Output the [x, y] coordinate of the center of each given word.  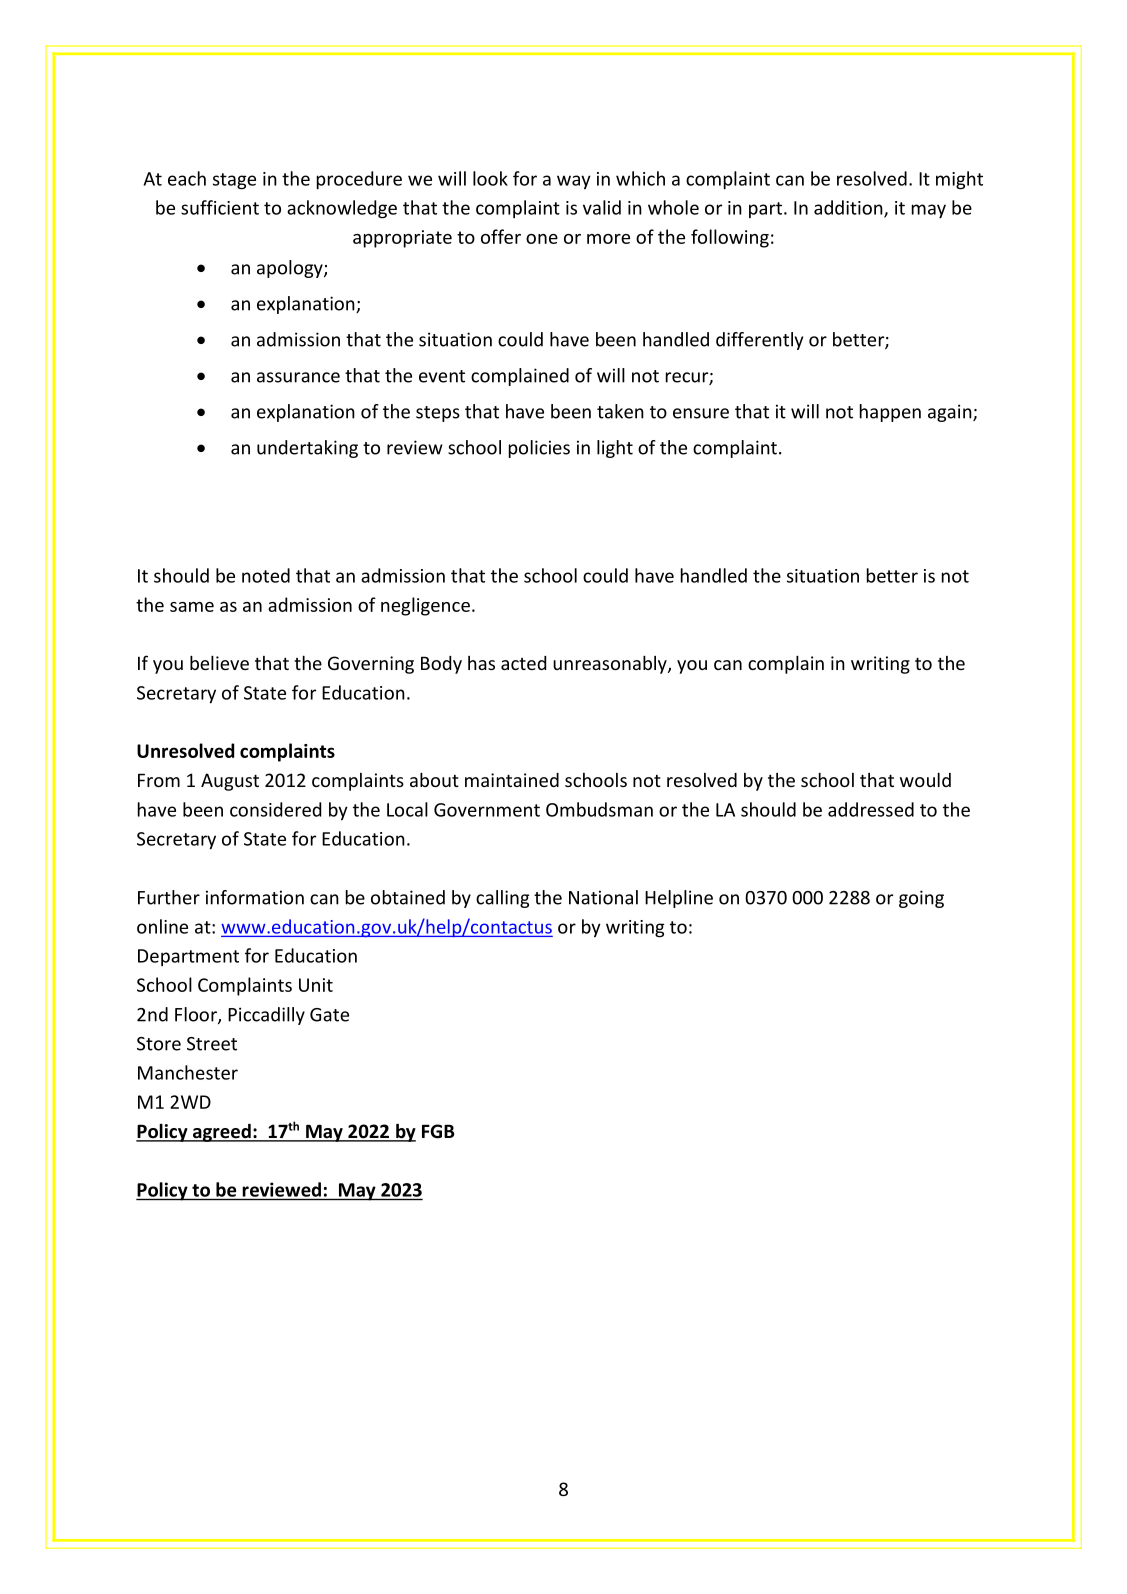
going [921, 899]
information [255, 897]
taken [620, 411]
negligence [425, 606]
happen [890, 413]
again [951, 413]
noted [266, 575]
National [603, 897]
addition [849, 208]
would [925, 779]
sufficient [220, 207]
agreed [222, 1133]
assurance [298, 377]
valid [602, 207]
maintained [512, 780]
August [230, 782]
